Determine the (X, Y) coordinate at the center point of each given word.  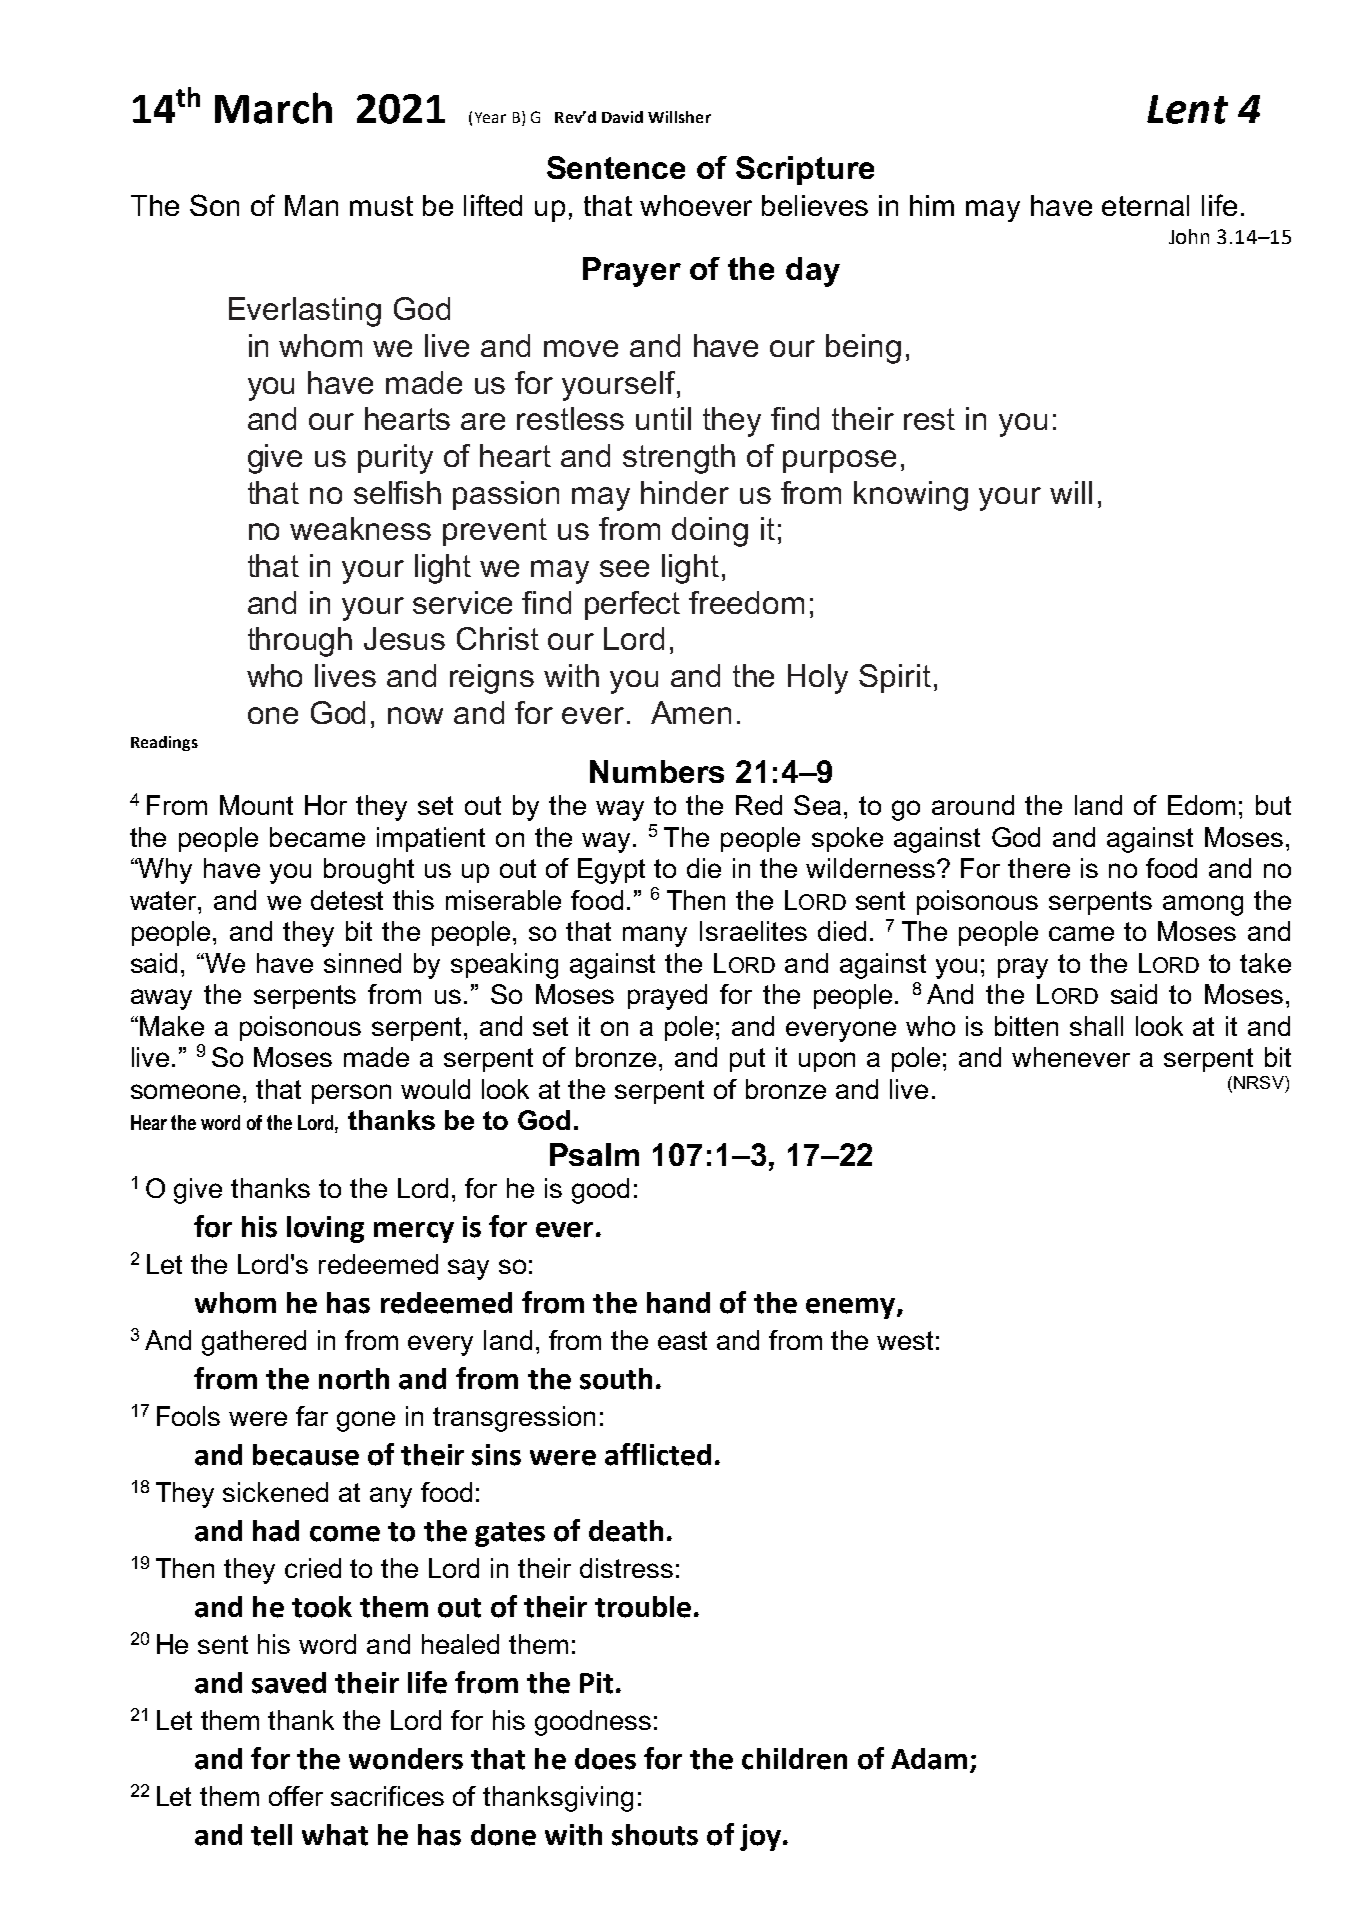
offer (296, 1796)
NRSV (1260, 1082)
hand (678, 1303)
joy (760, 1837)
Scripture (805, 170)
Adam (929, 1759)
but (1273, 805)
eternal (1145, 205)
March (273, 108)
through (300, 642)
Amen (691, 712)
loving (325, 1229)
